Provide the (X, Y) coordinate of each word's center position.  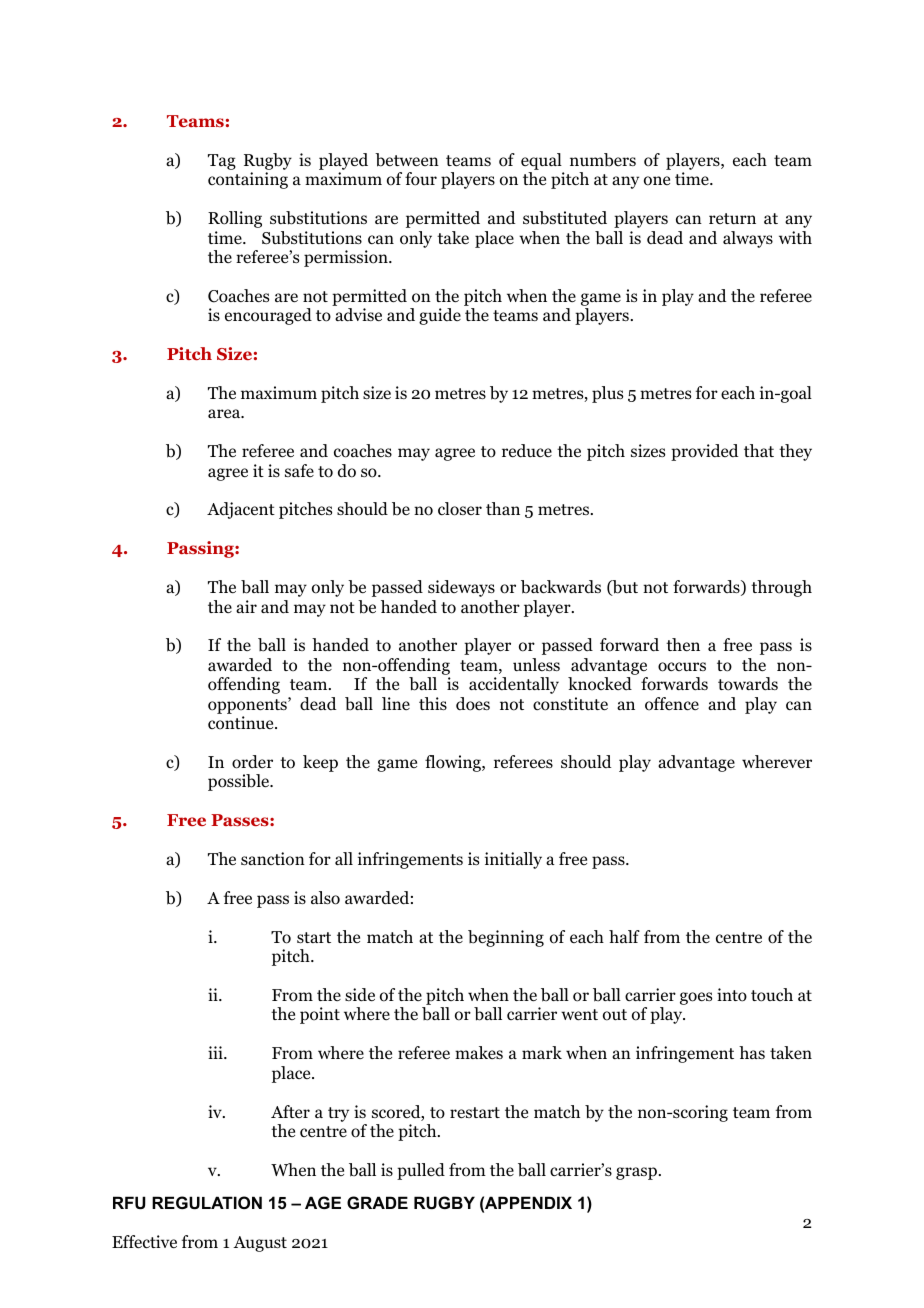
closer (460, 509)
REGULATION (207, 1202)
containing (248, 180)
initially (513, 860)
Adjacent (241, 510)
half (624, 936)
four (421, 179)
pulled (421, 1171)
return (732, 218)
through (781, 588)
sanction (273, 859)
